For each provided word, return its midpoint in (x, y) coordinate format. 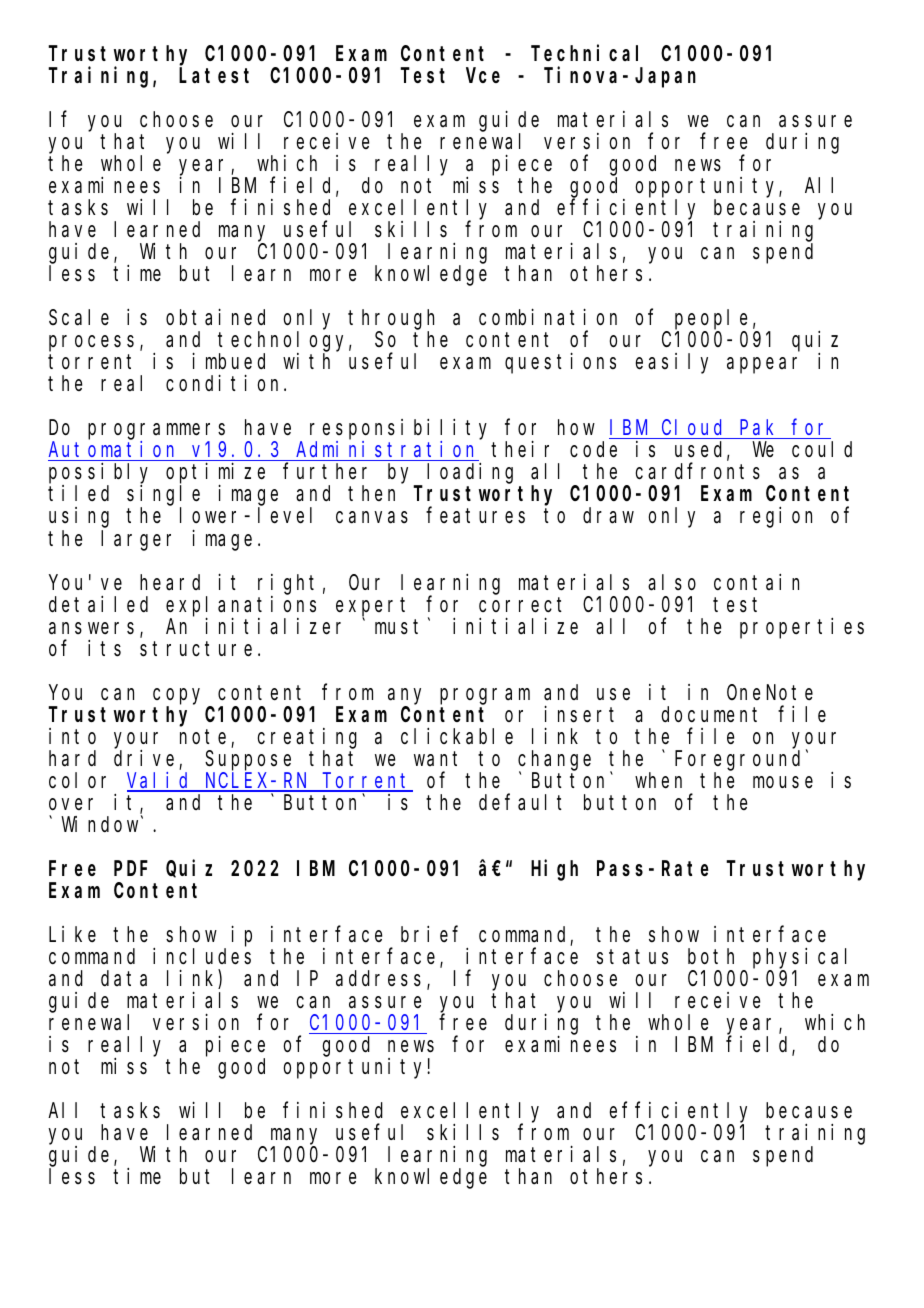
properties (802, 628)
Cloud (694, 429)
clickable (457, 736)
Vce (483, 76)
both (711, 956)
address (378, 978)
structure (196, 649)
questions (560, 363)
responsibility (398, 430)
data (124, 978)
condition (225, 383)
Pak (759, 429)
